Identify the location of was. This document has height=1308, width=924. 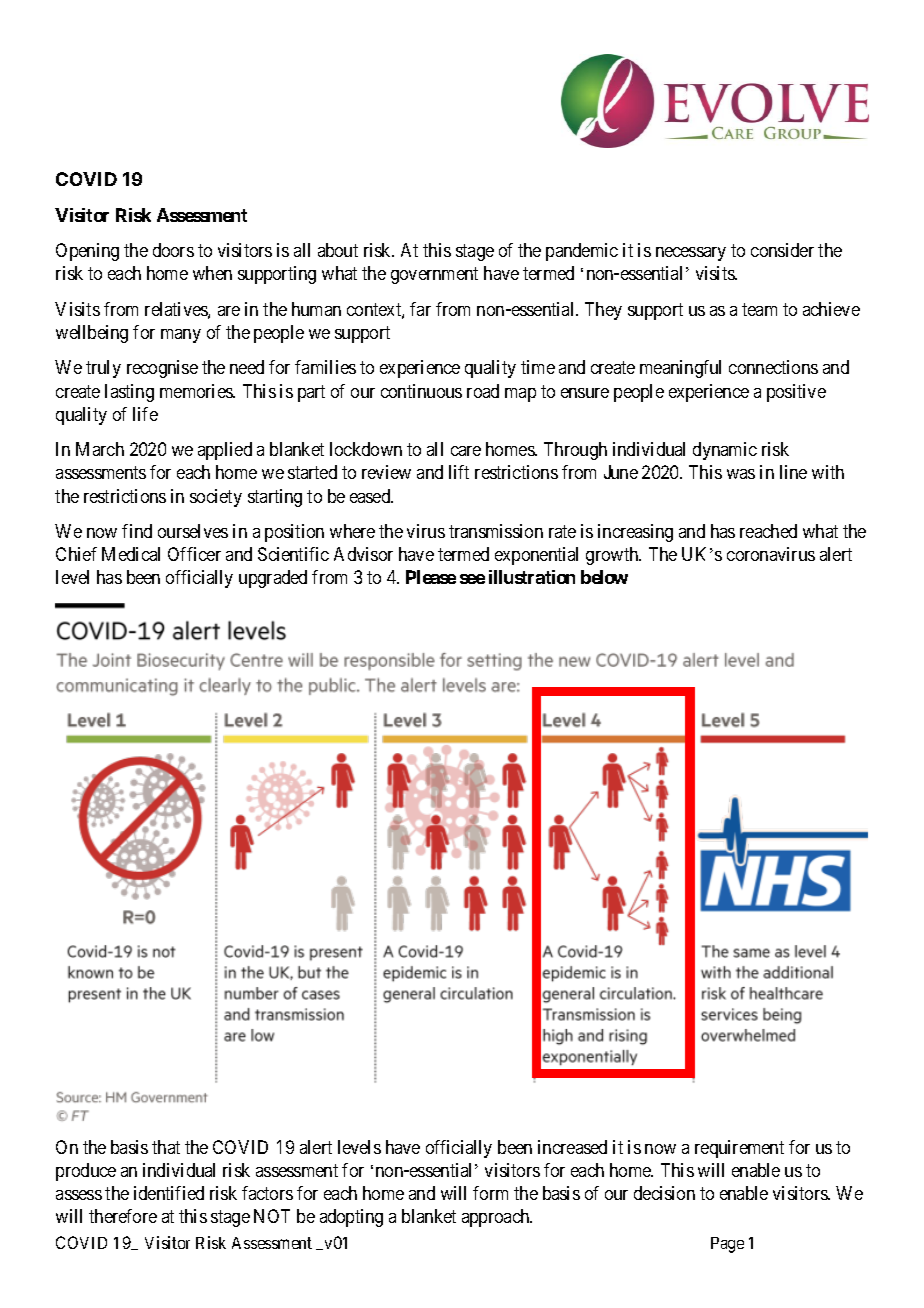
(741, 474).
